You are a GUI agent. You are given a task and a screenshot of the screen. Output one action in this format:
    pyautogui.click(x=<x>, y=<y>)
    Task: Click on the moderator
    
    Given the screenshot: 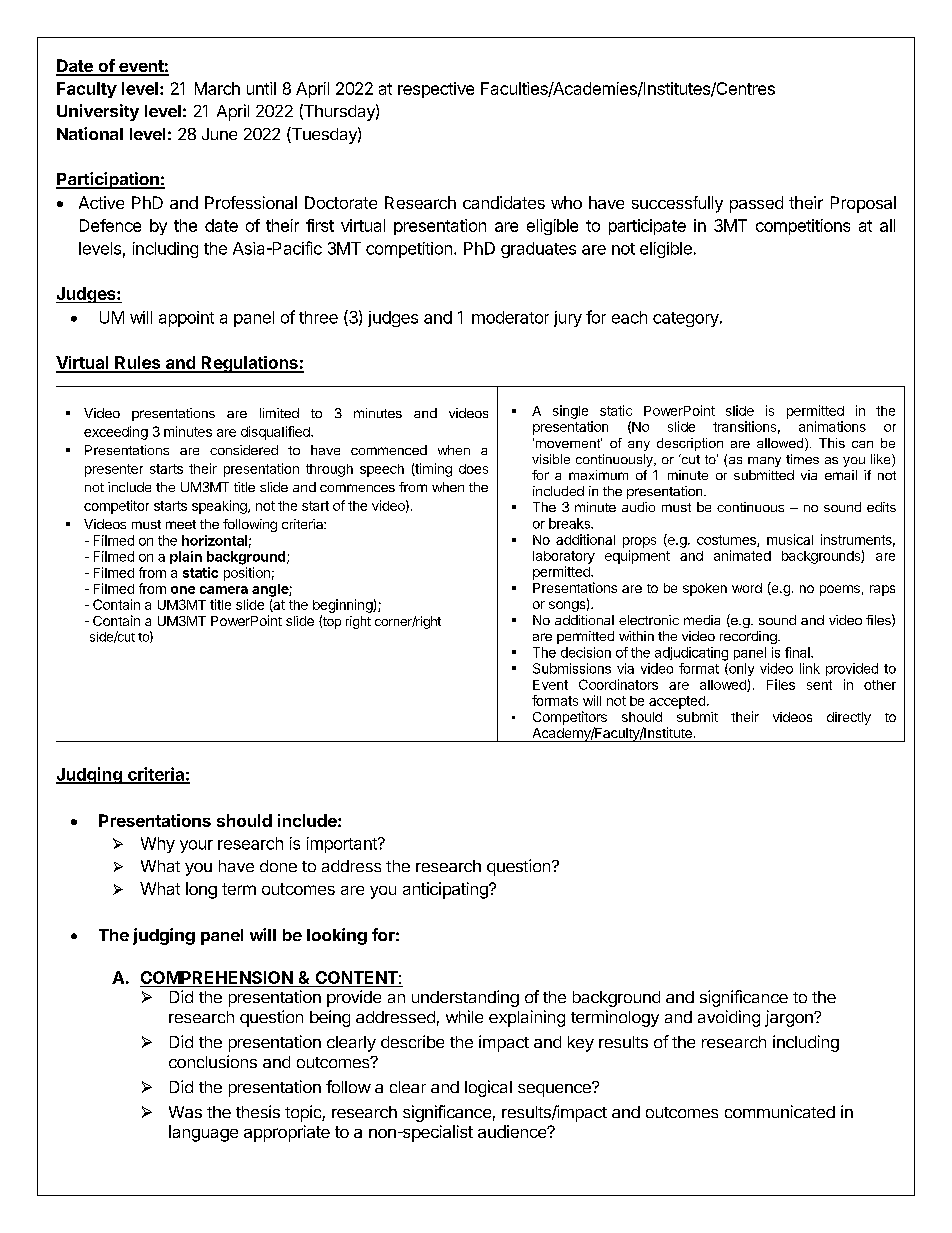 What is the action you would take?
    pyautogui.click(x=510, y=317)
